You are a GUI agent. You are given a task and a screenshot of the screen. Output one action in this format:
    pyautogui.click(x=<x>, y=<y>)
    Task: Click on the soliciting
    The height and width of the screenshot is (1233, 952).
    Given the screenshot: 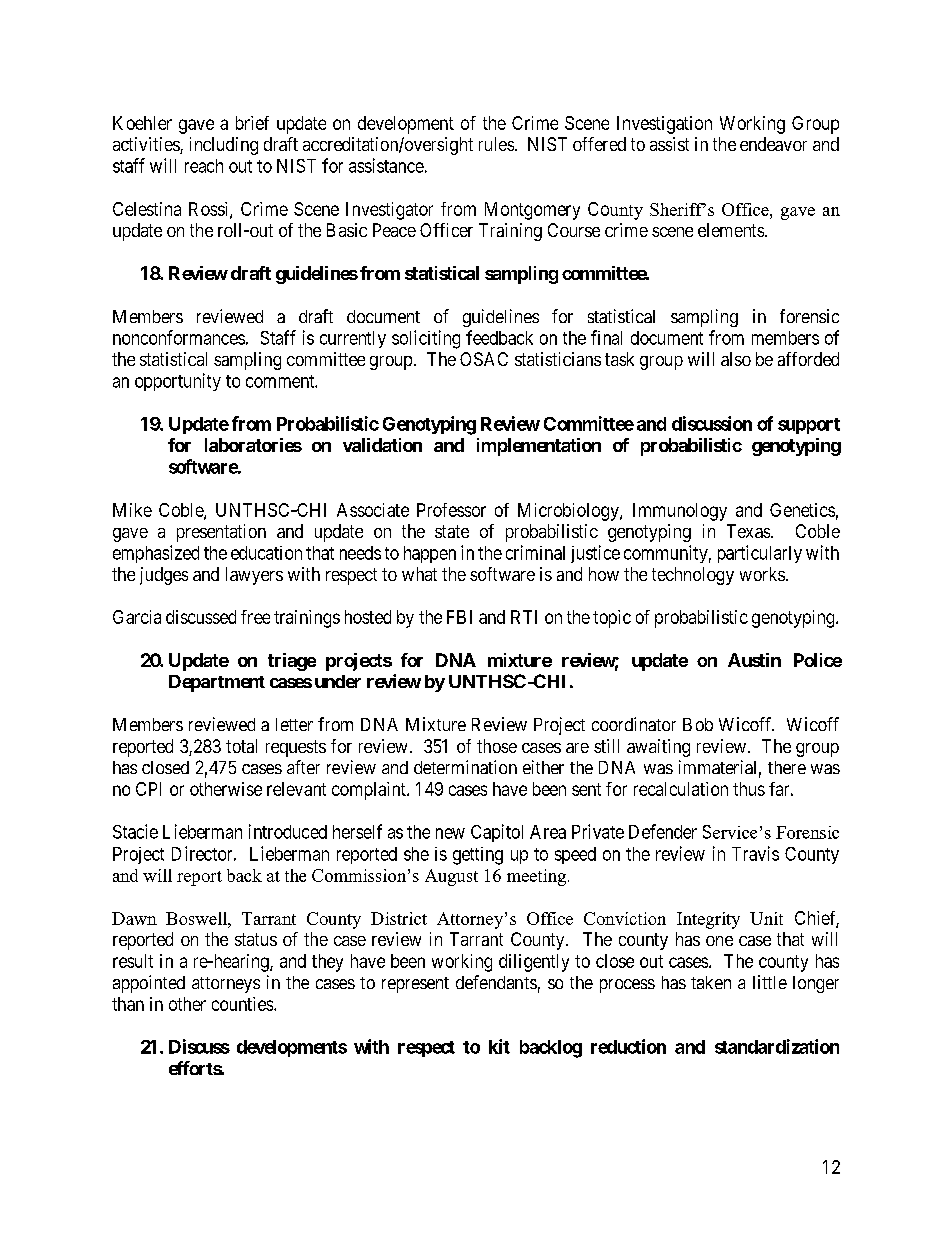 What is the action you would take?
    pyautogui.click(x=426, y=339)
